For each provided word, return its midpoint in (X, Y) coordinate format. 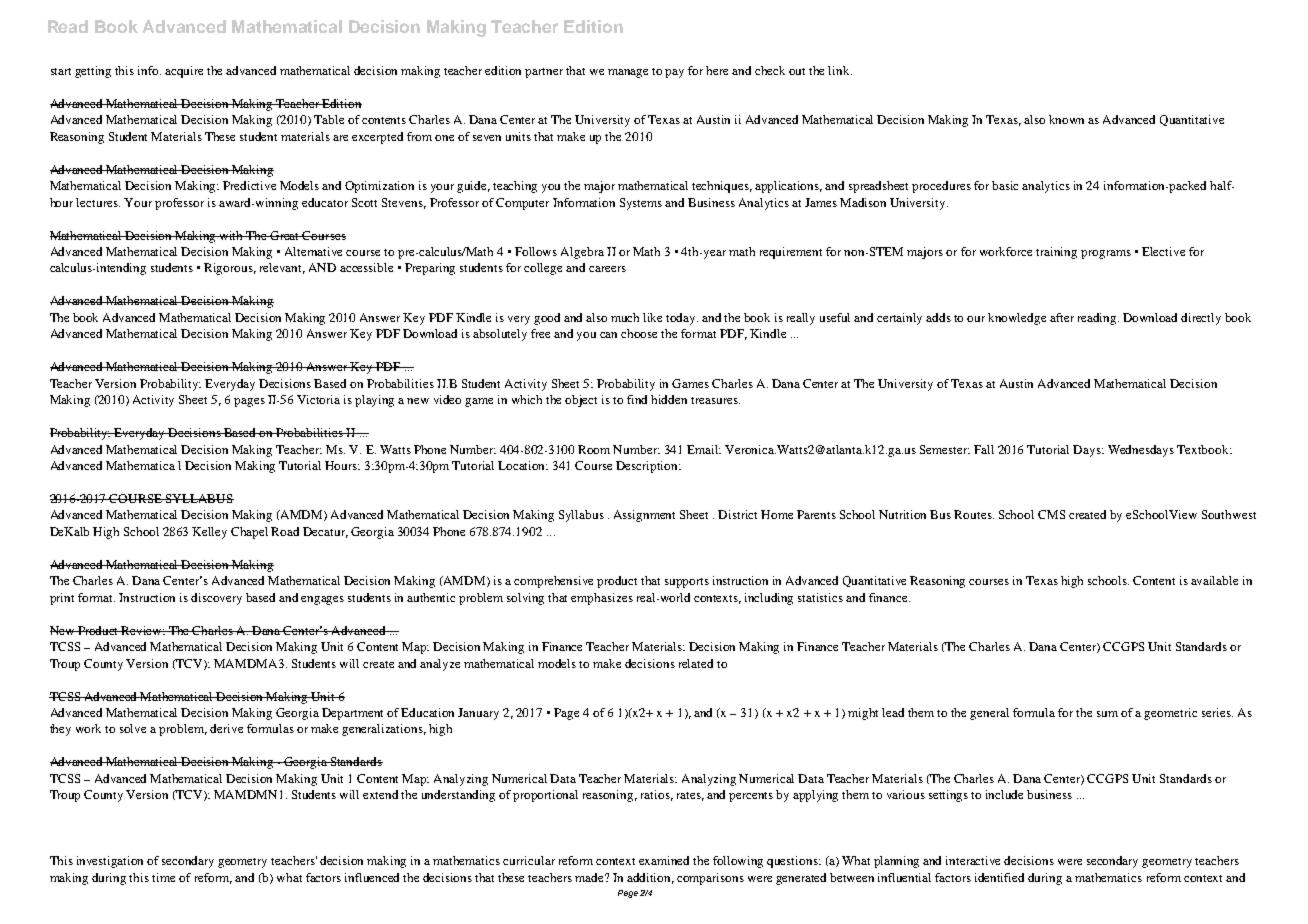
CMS (1051, 514)
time (163, 877)
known (1066, 119)
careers (607, 269)
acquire (184, 72)
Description (648, 467)
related (696, 663)
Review (142, 630)
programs (1106, 254)
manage (628, 73)
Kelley (209, 533)
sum (1107, 714)
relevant (282, 268)
